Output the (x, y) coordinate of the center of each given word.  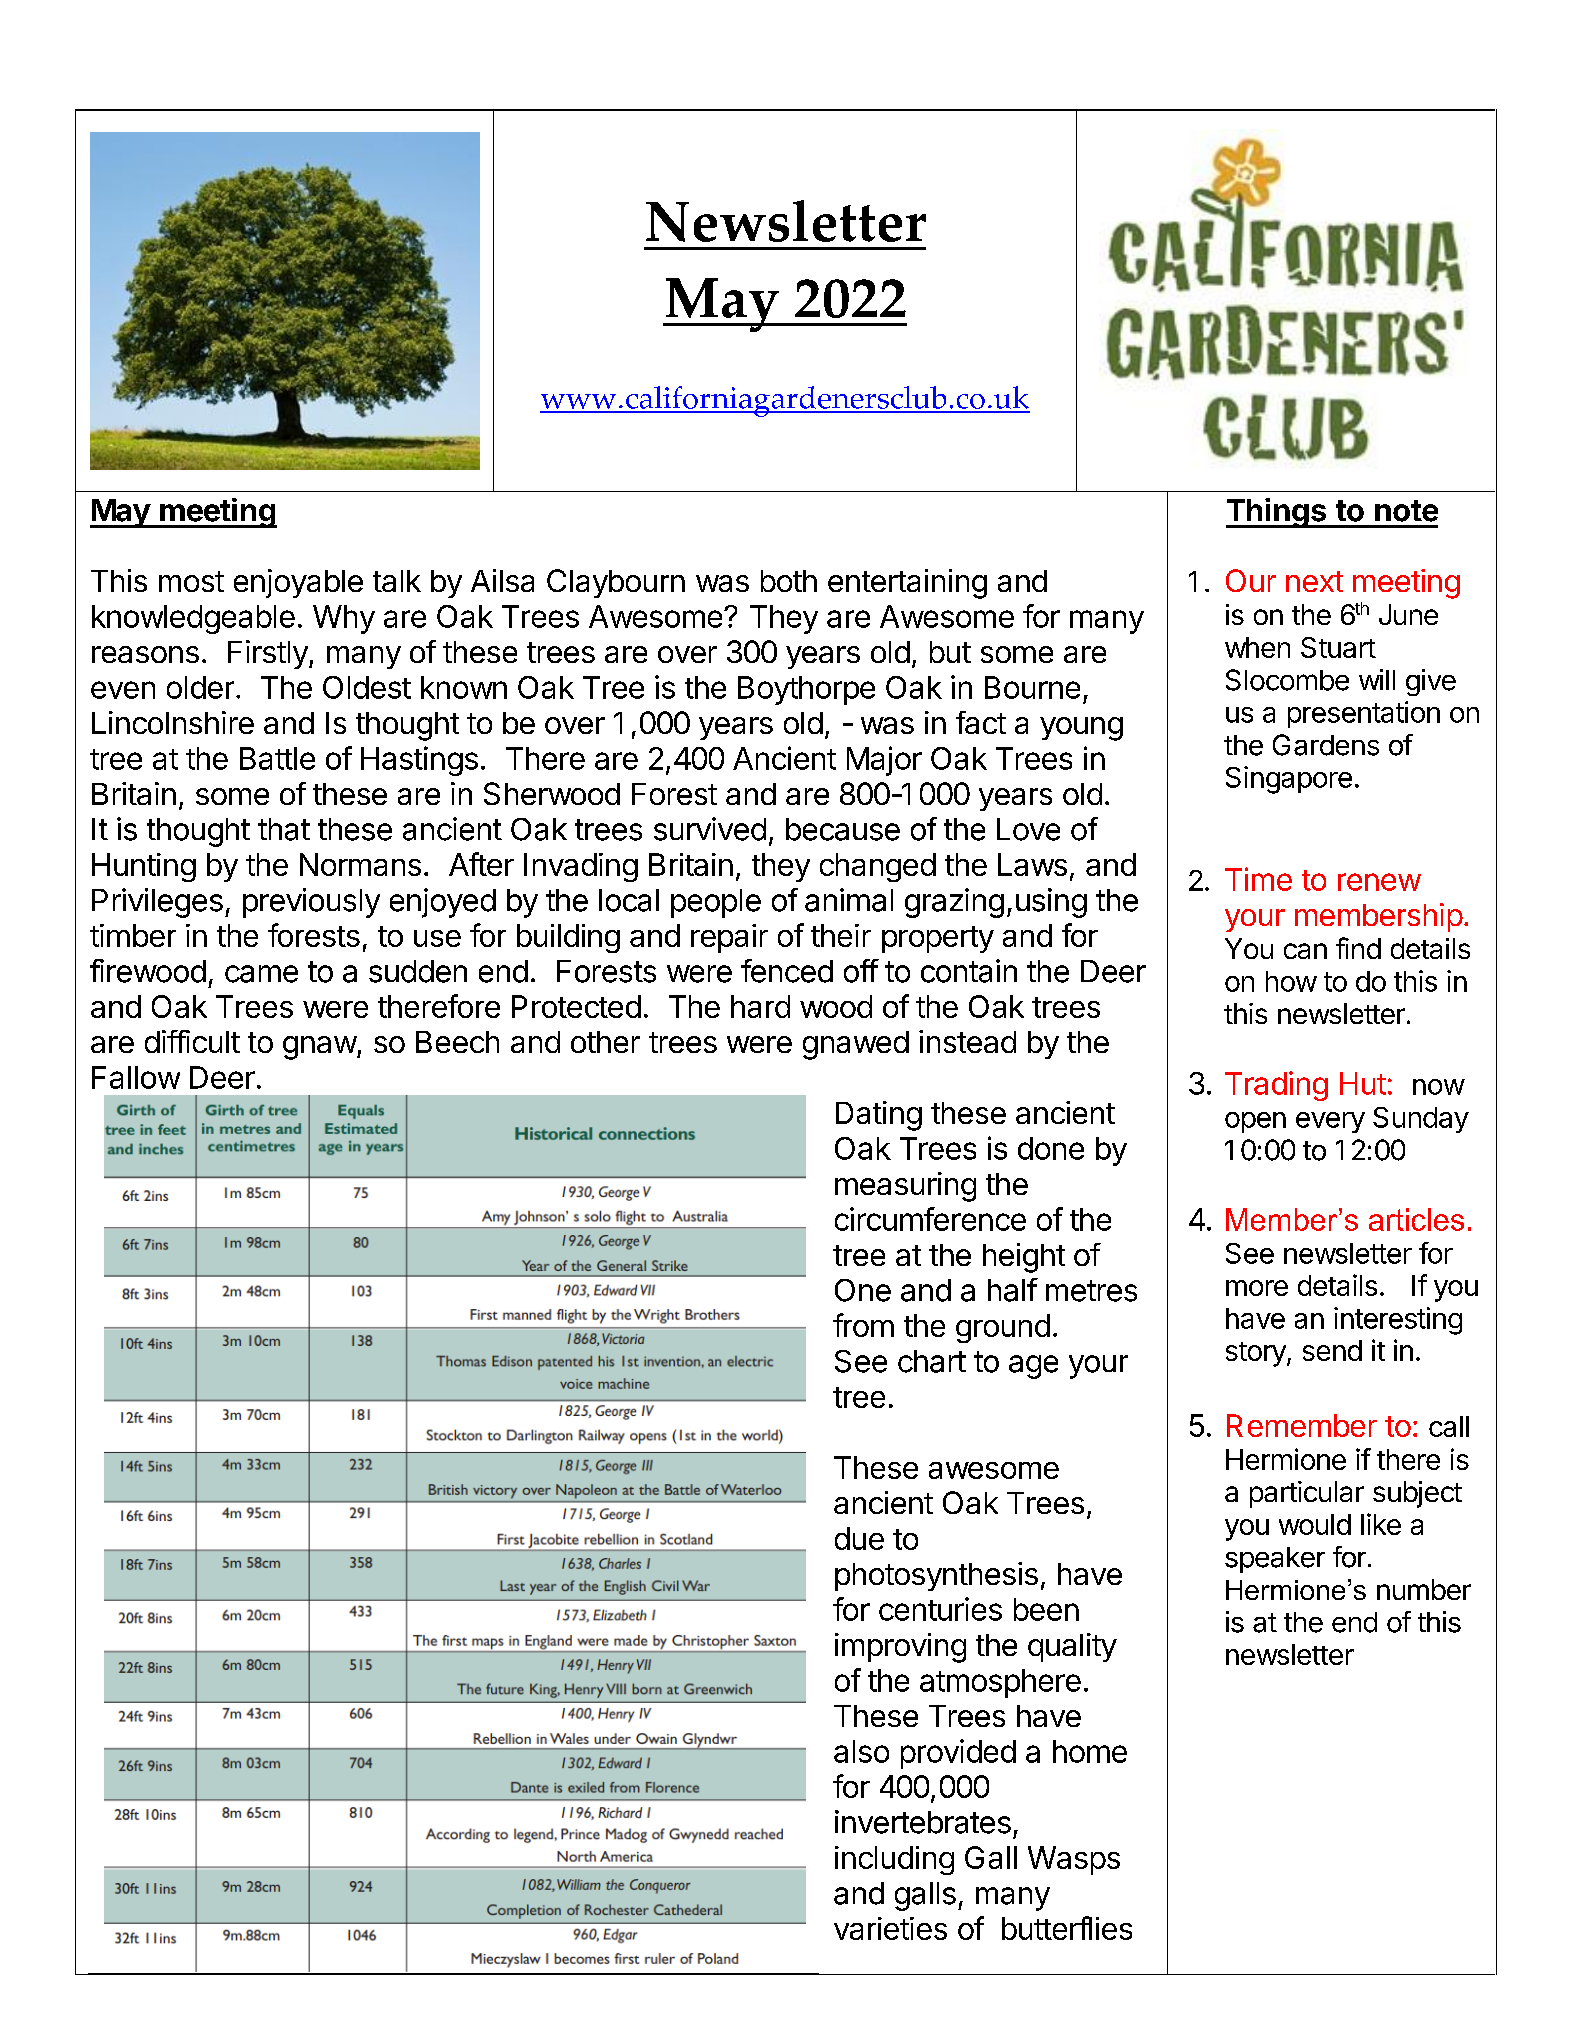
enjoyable (298, 583)
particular (1307, 1494)
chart (932, 1361)
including (894, 1860)
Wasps (1074, 1860)
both (789, 581)
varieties (890, 1928)
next (1314, 581)
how (1291, 981)
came (261, 974)
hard (760, 1006)
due (859, 1538)
